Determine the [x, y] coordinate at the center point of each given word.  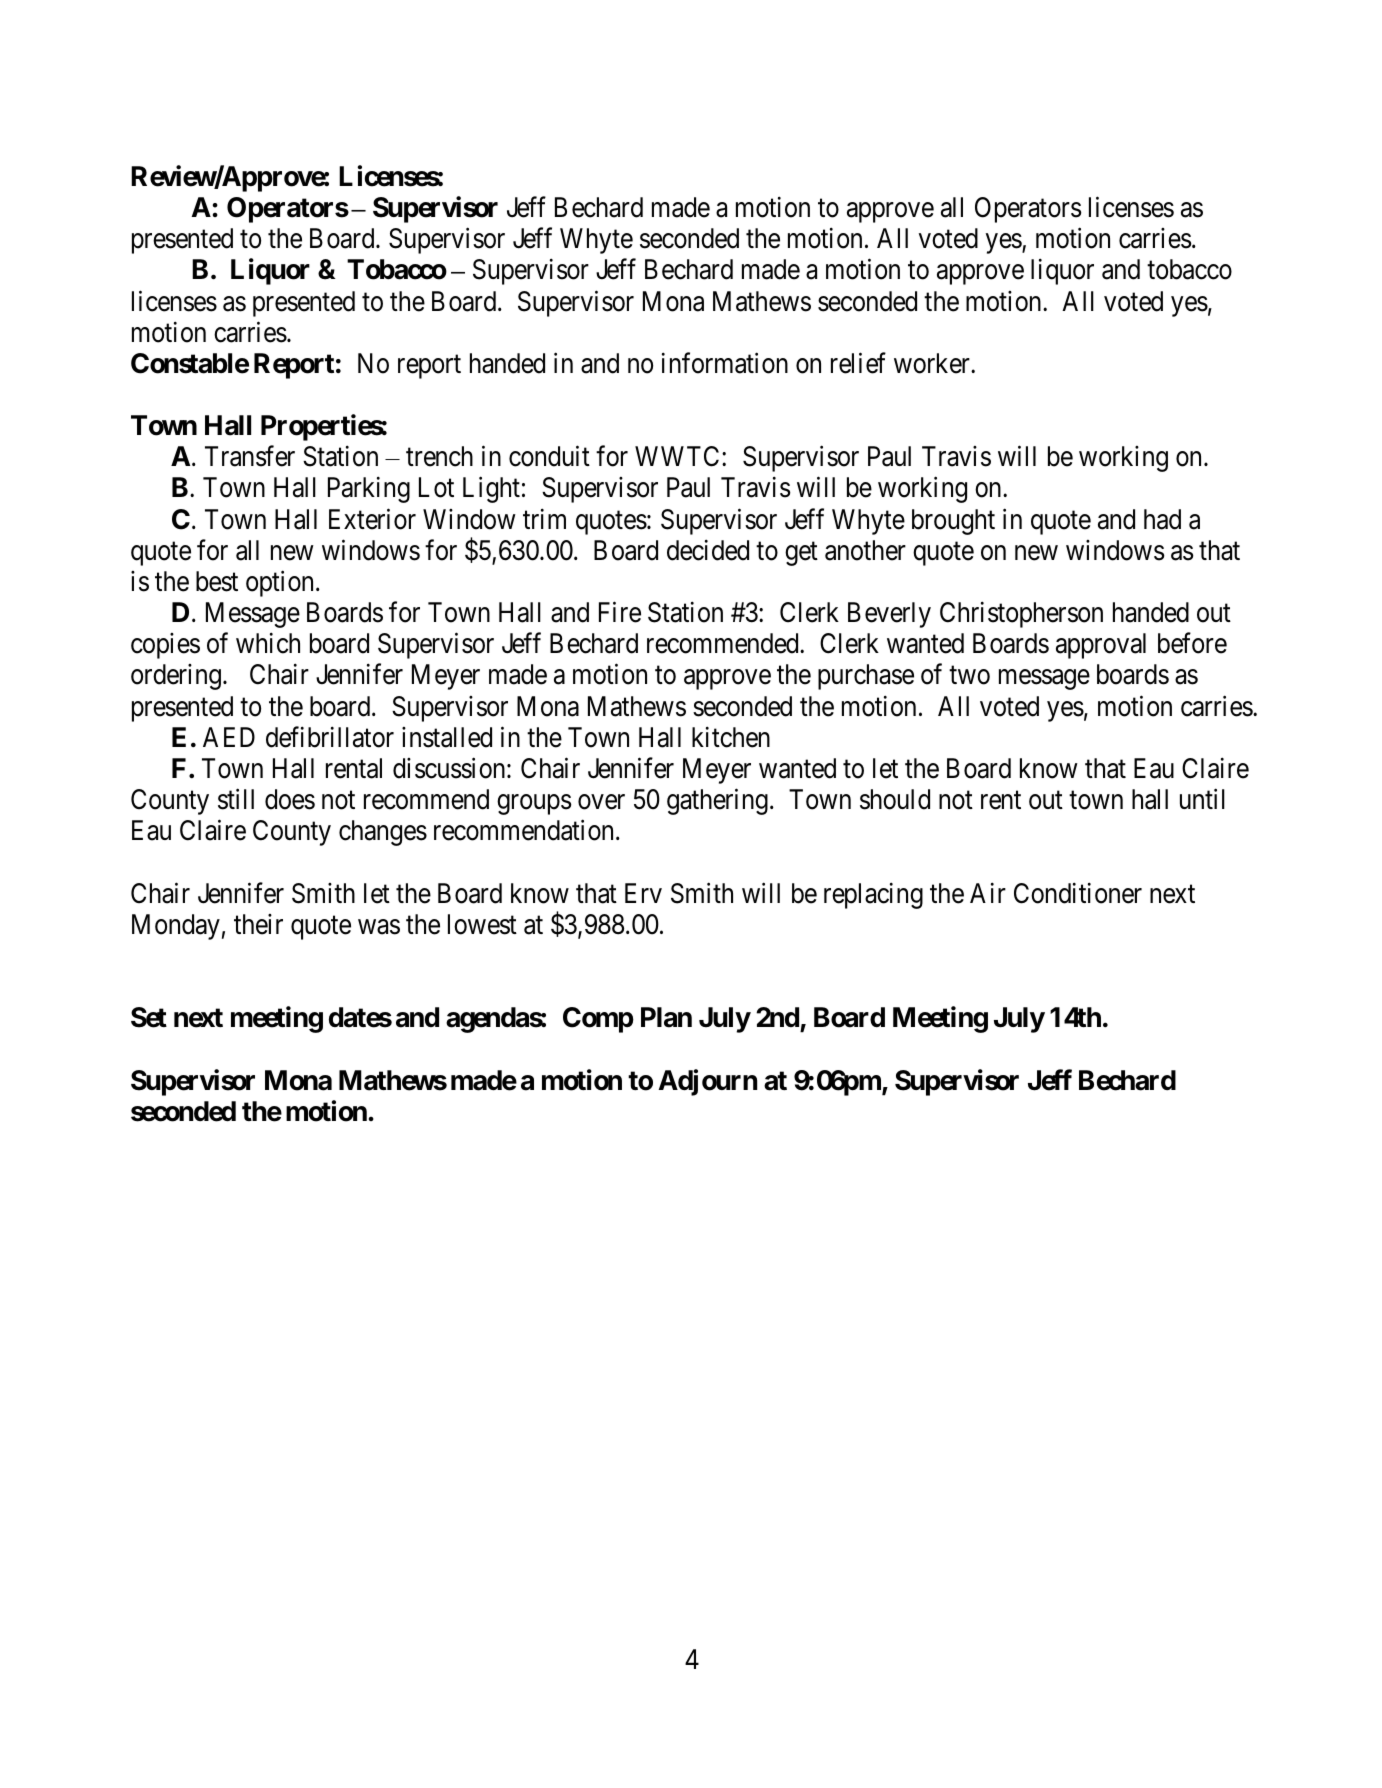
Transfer [250, 456]
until [1202, 799]
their [258, 924]
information [725, 363]
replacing [873, 895]
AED [229, 737]
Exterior [372, 519]
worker [933, 363]
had [1162, 519]
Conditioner [1078, 893]
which [268, 643]
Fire [620, 612]
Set [149, 1017]
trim [544, 518]
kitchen [731, 737]
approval [1101, 646]
